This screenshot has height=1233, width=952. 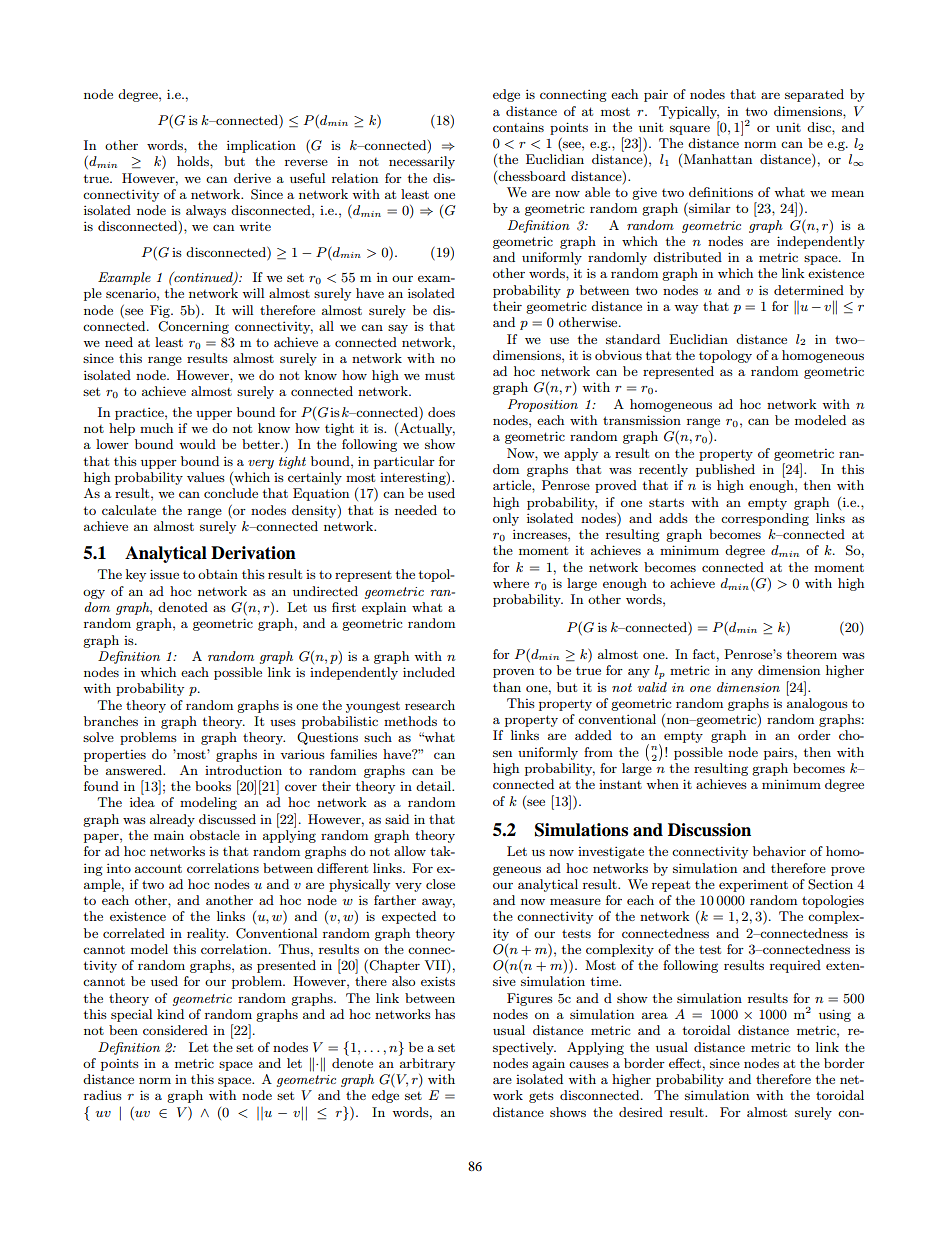 I want to click on where, so click(x=511, y=583).
